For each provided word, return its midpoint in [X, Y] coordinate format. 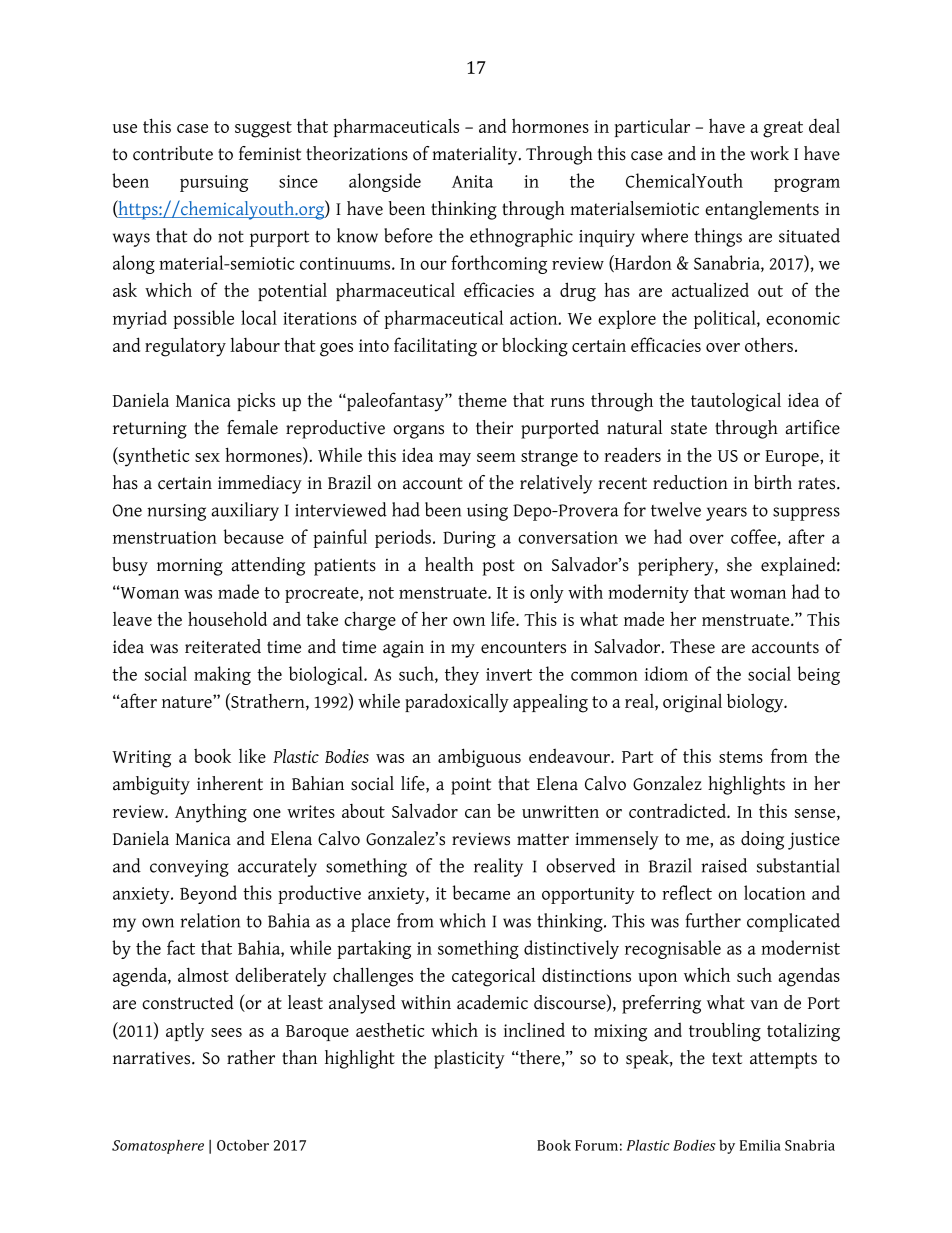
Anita [472, 181]
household [227, 618]
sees [226, 1032]
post [499, 567]
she [739, 564]
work [769, 153]
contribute [173, 153]
